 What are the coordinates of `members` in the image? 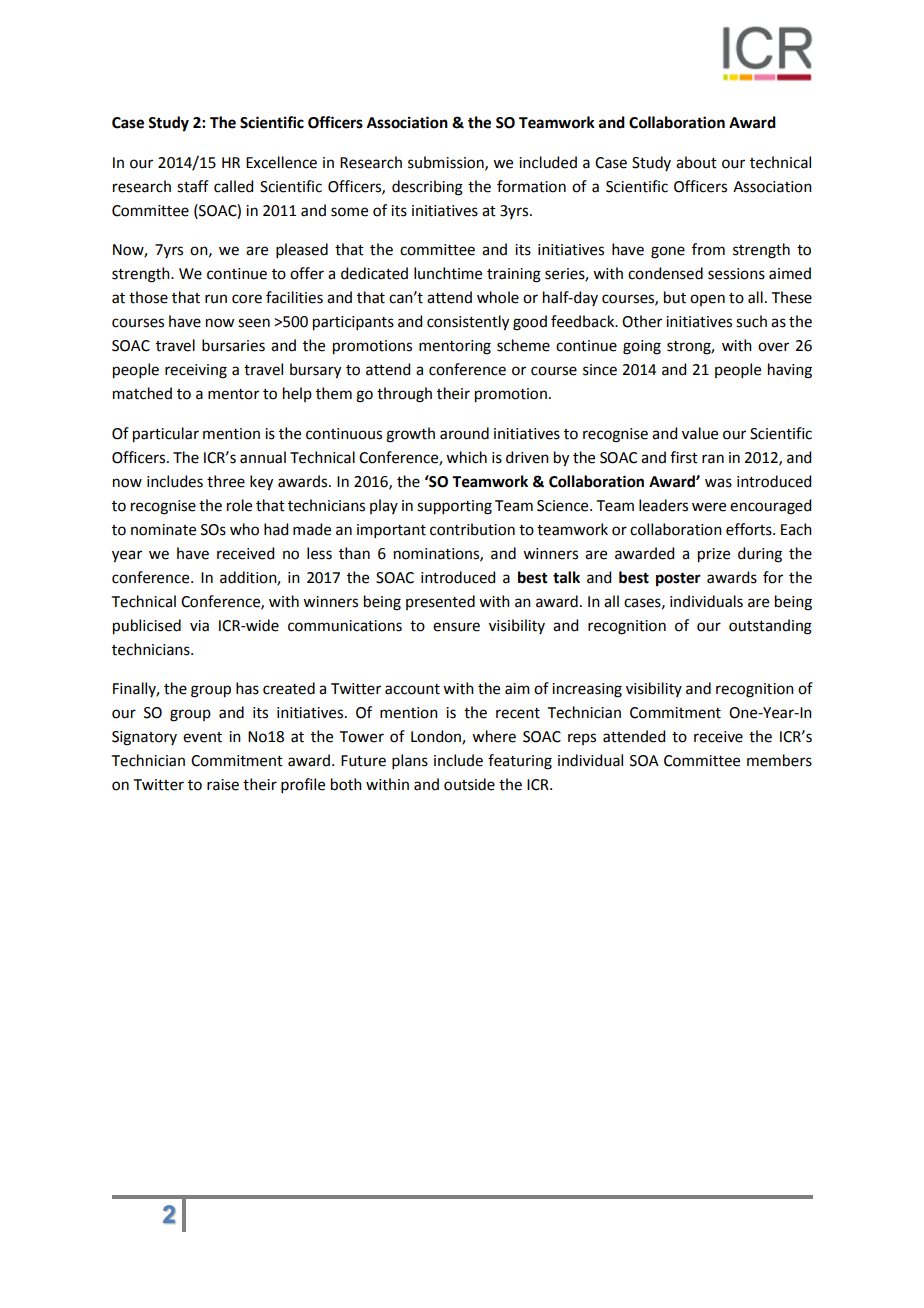 It's located at (779, 760).
